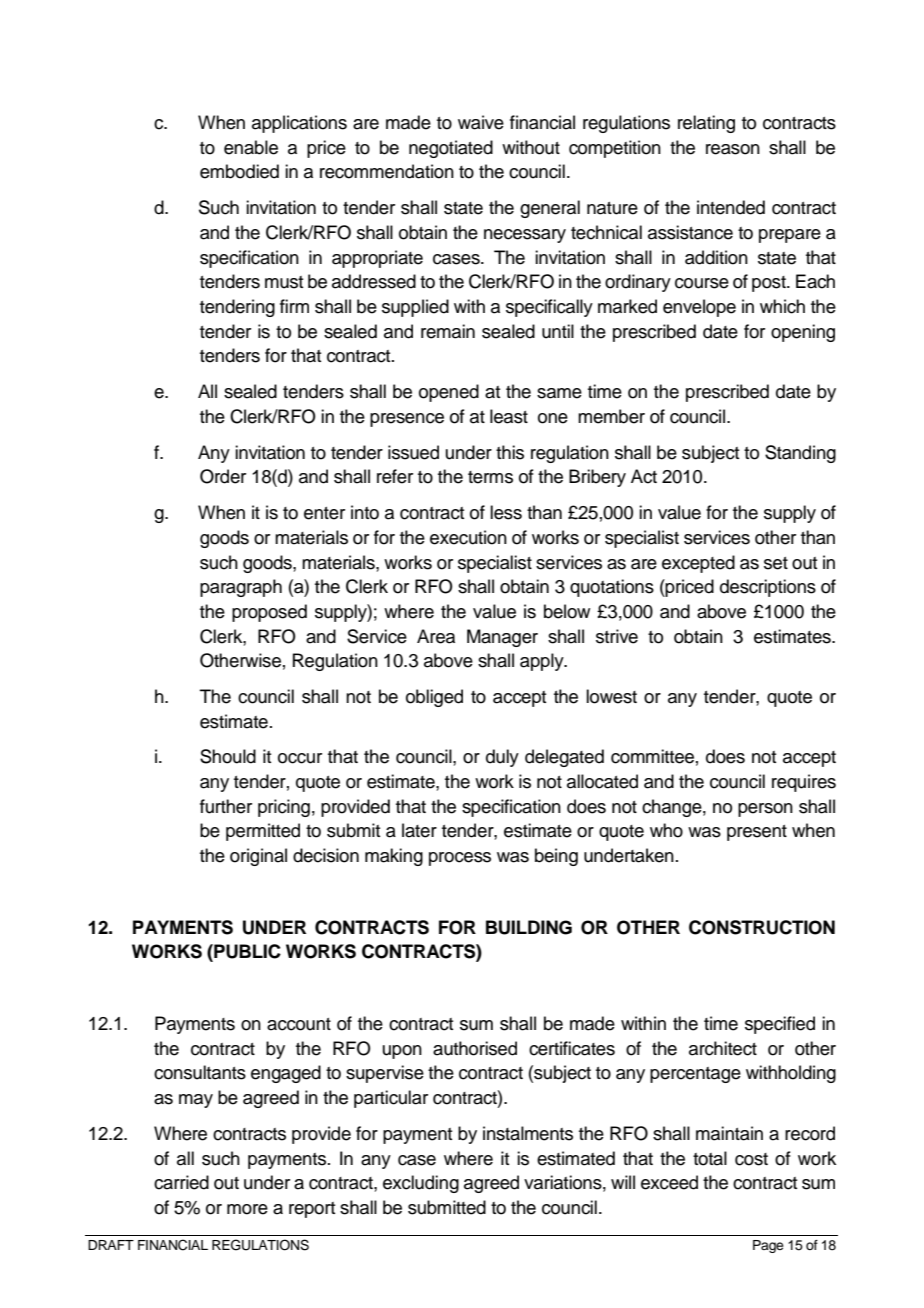 The width and height of the screenshot is (924, 1308). Describe the element at coordinates (449, 393) in the screenshot. I see `opened` at that location.
